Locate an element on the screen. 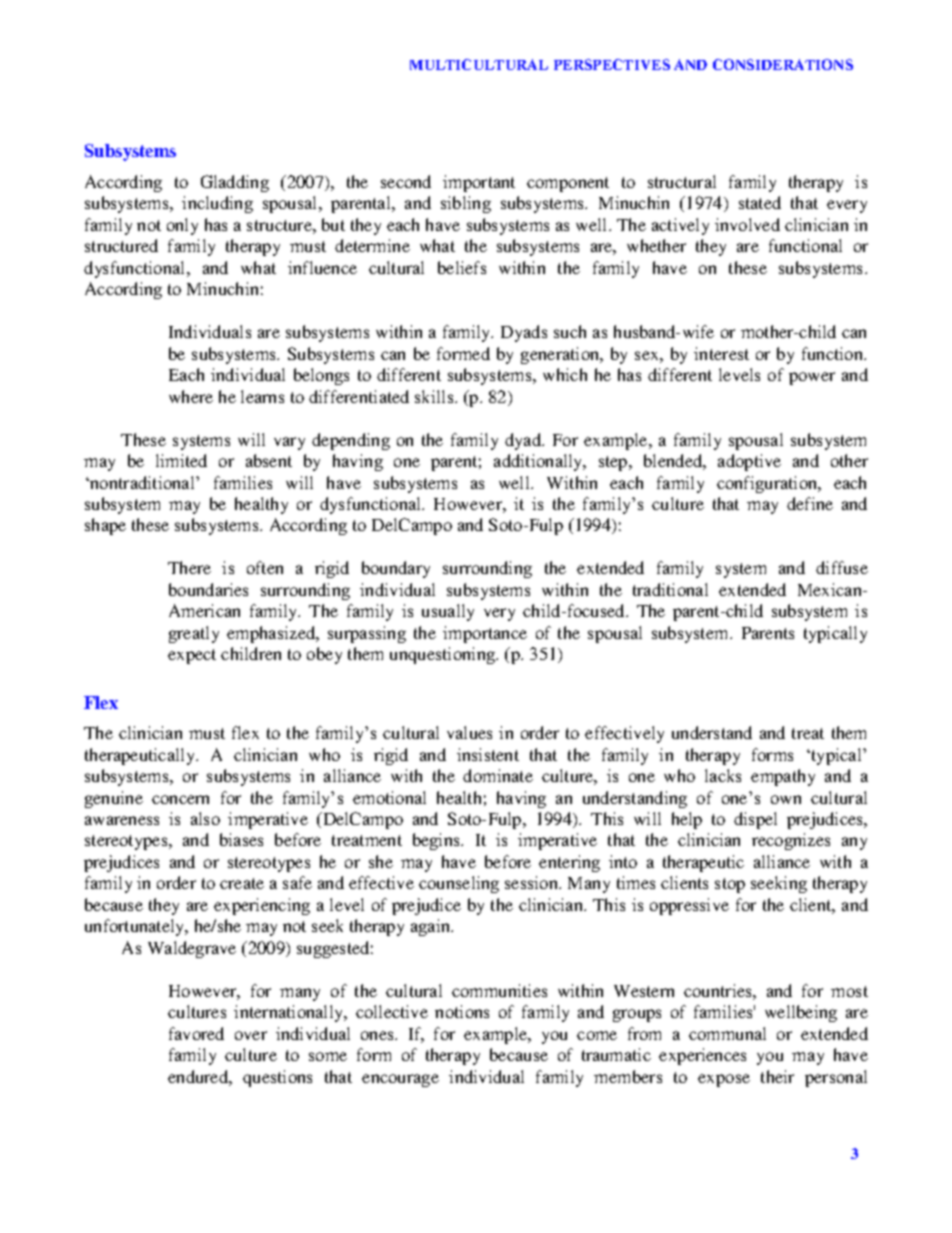 This screenshot has height=1233, width=952. diffuse is located at coordinates (842, 567).
